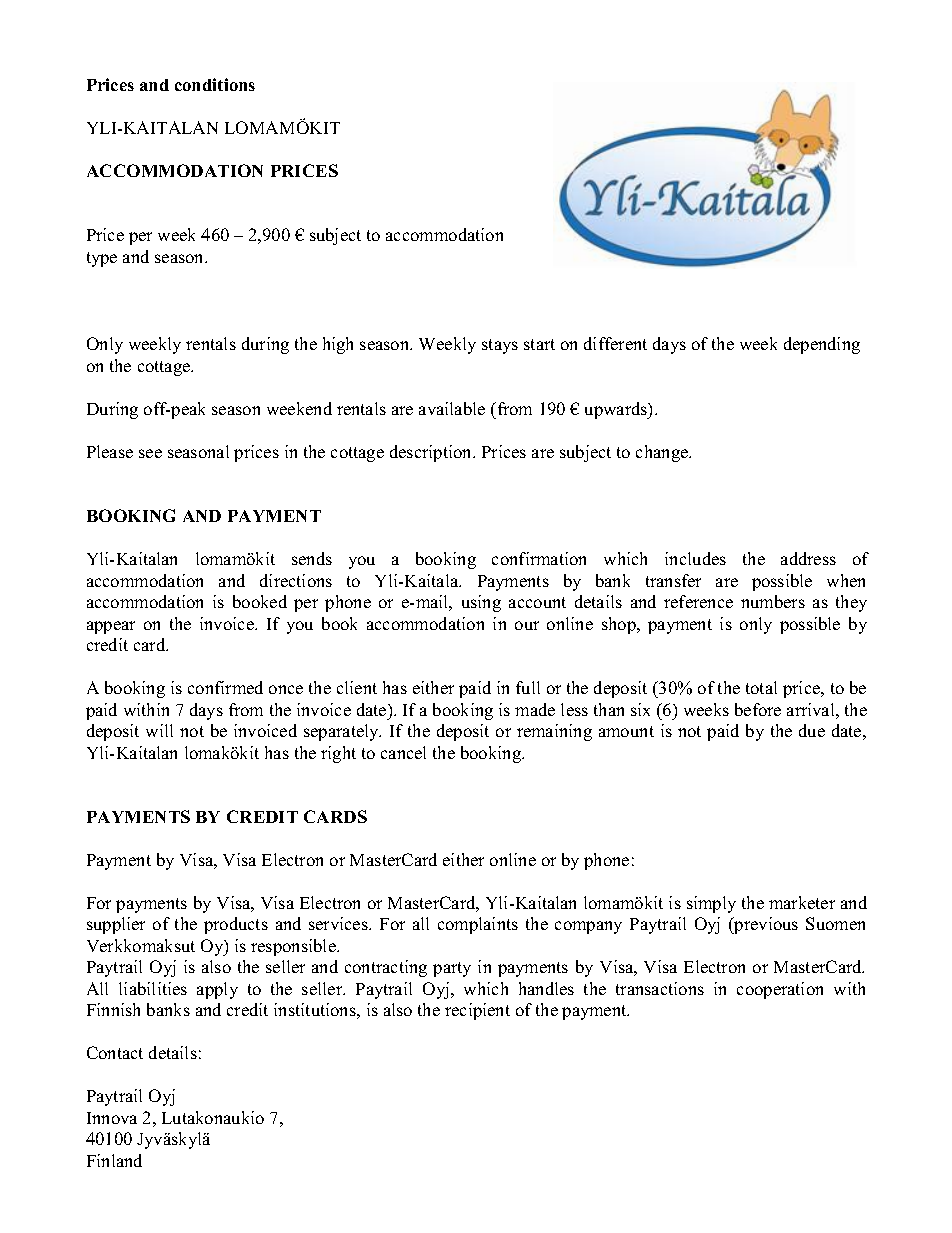 This document has width=952, height=1233. I want to click on cooperation, so click(780, 990).
